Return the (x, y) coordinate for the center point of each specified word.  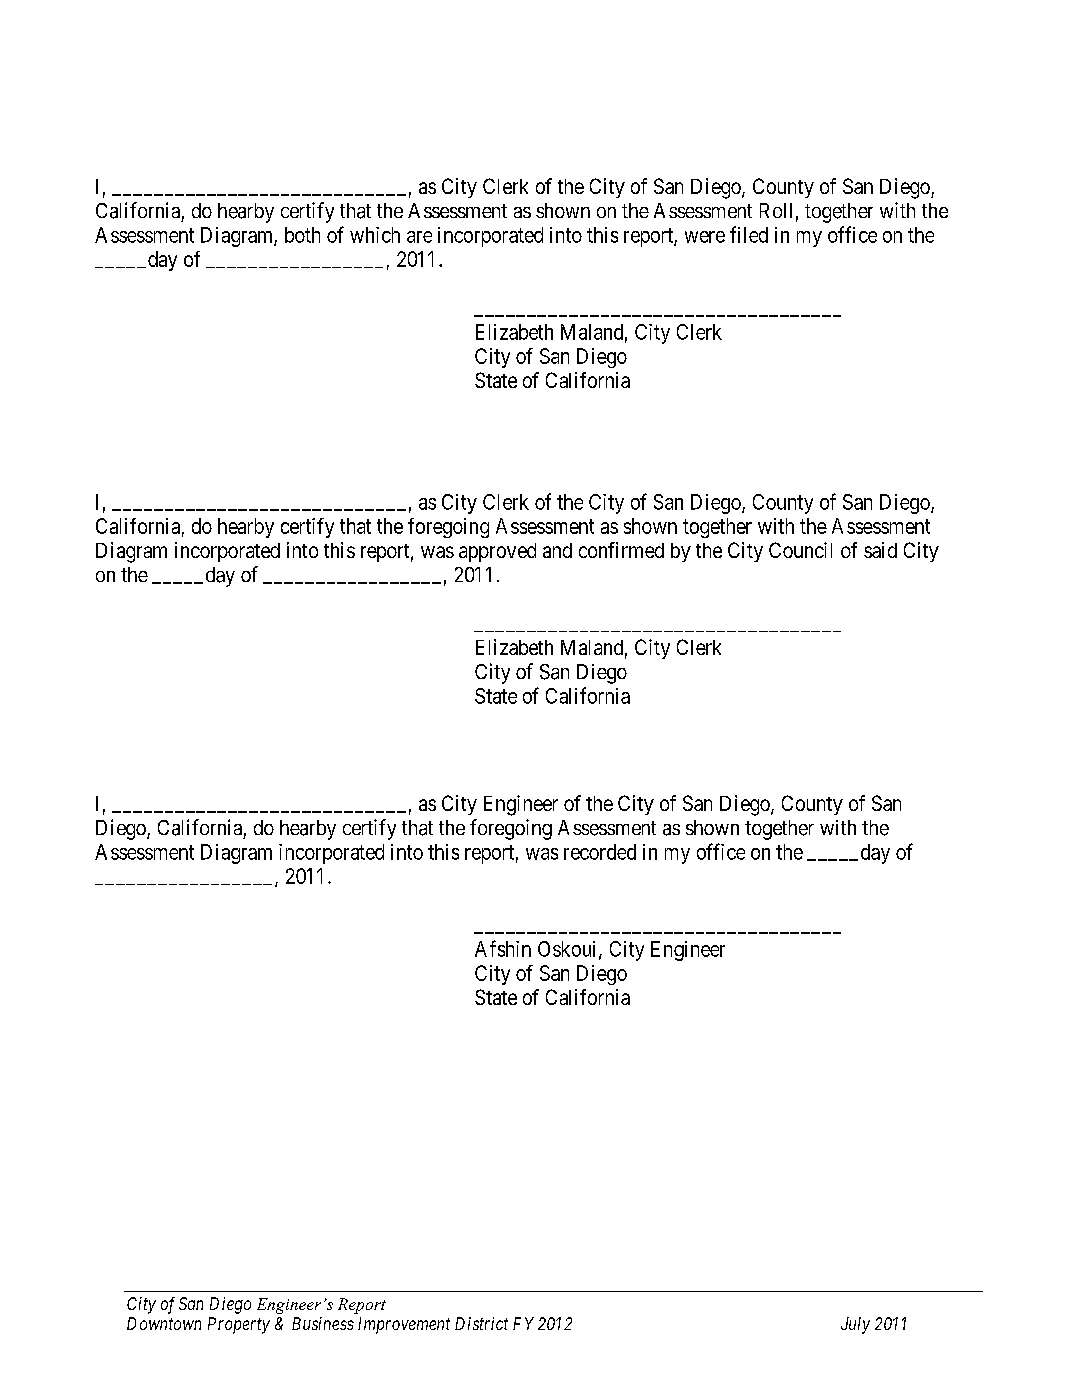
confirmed (621, 550)
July (855, 1325)
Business (323, 1323)
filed (749, 234)
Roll (776, 210)
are (419, 237)
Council (800, 550)
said (880, 550)
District (481, 1323)
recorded (600, 852)
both (302, 235)
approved (497, 552)
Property (239, 1325)
